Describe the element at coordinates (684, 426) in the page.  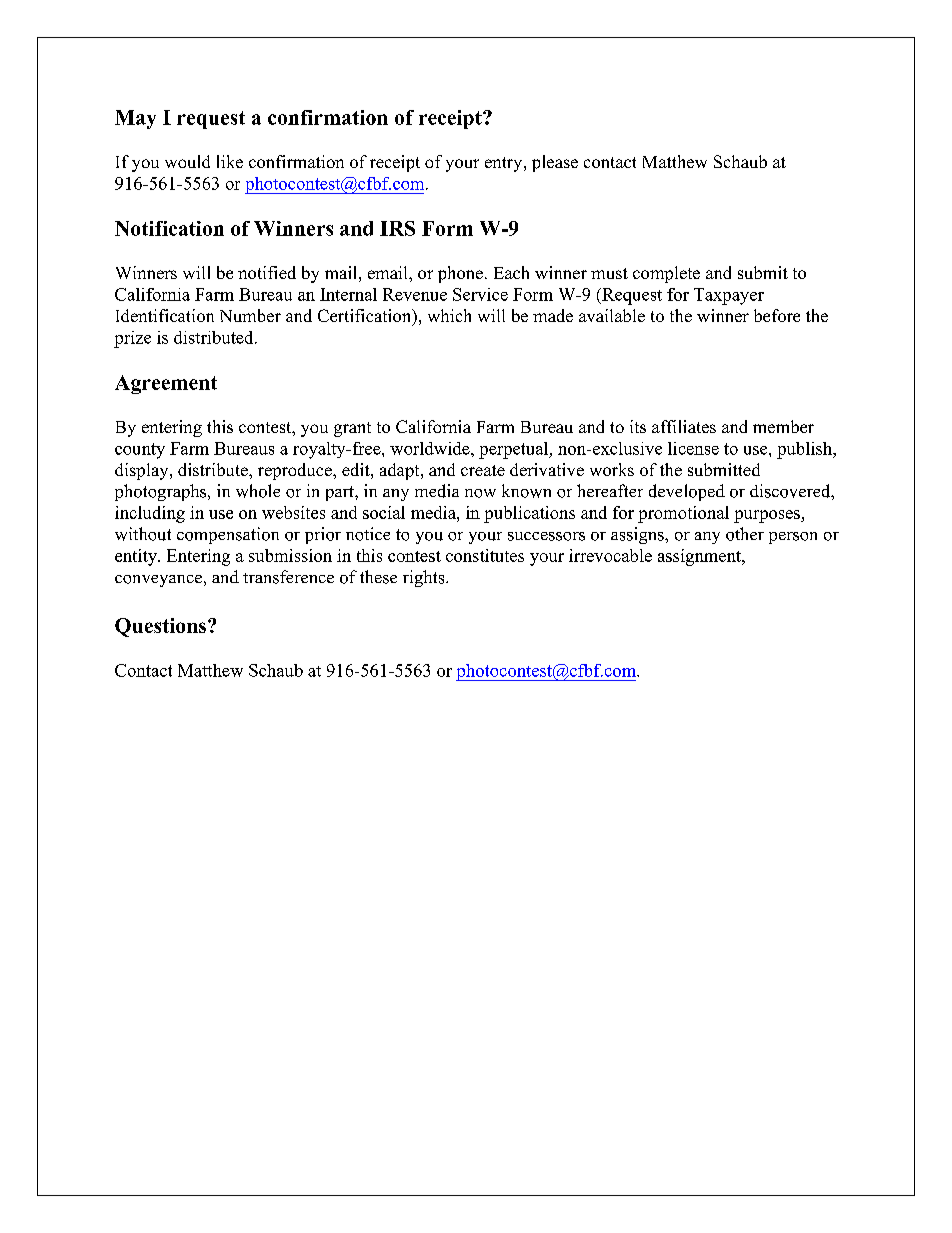
I see `affiliates` at that location.
